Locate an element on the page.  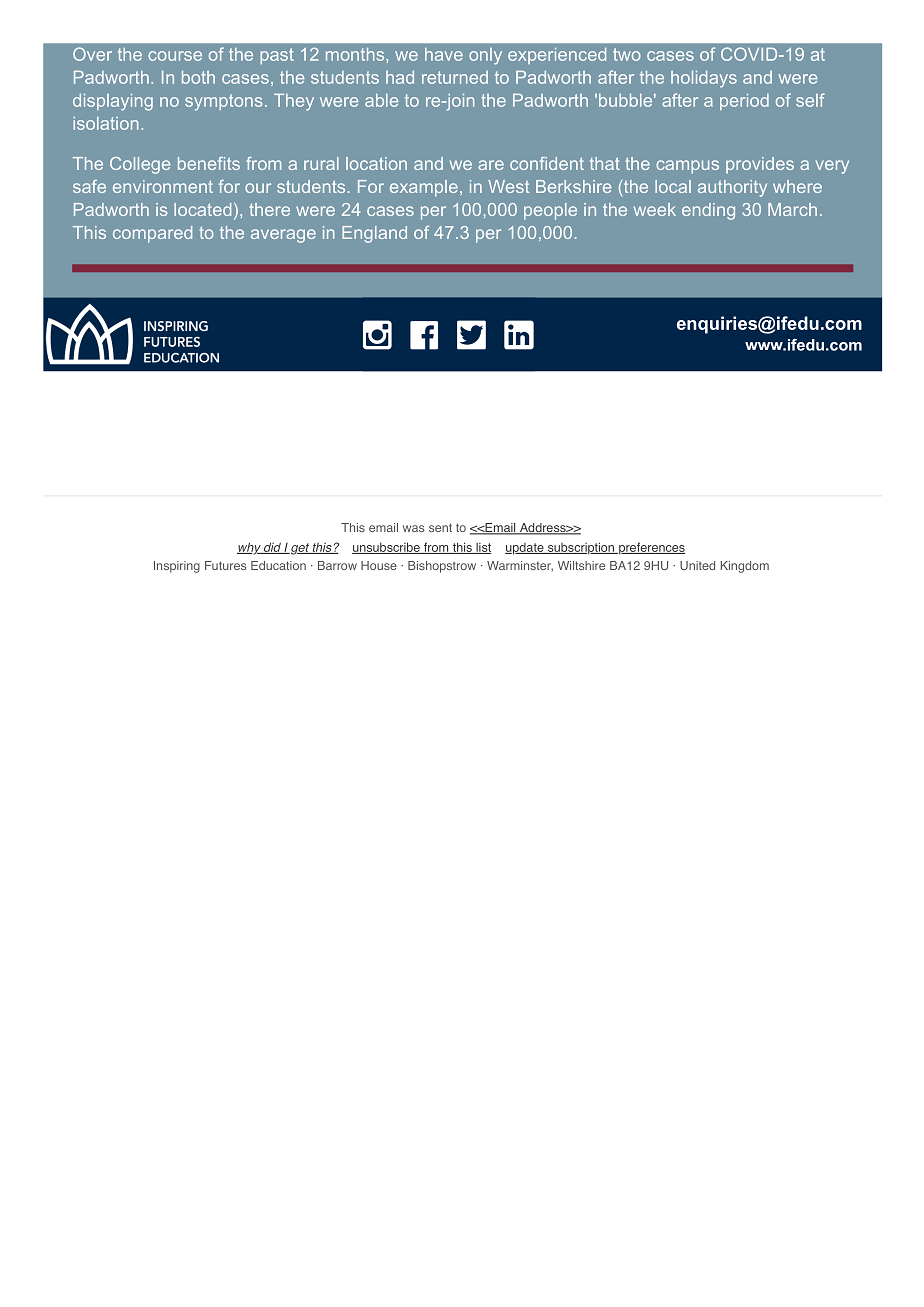
environment is located at coordinates (163, 186).
